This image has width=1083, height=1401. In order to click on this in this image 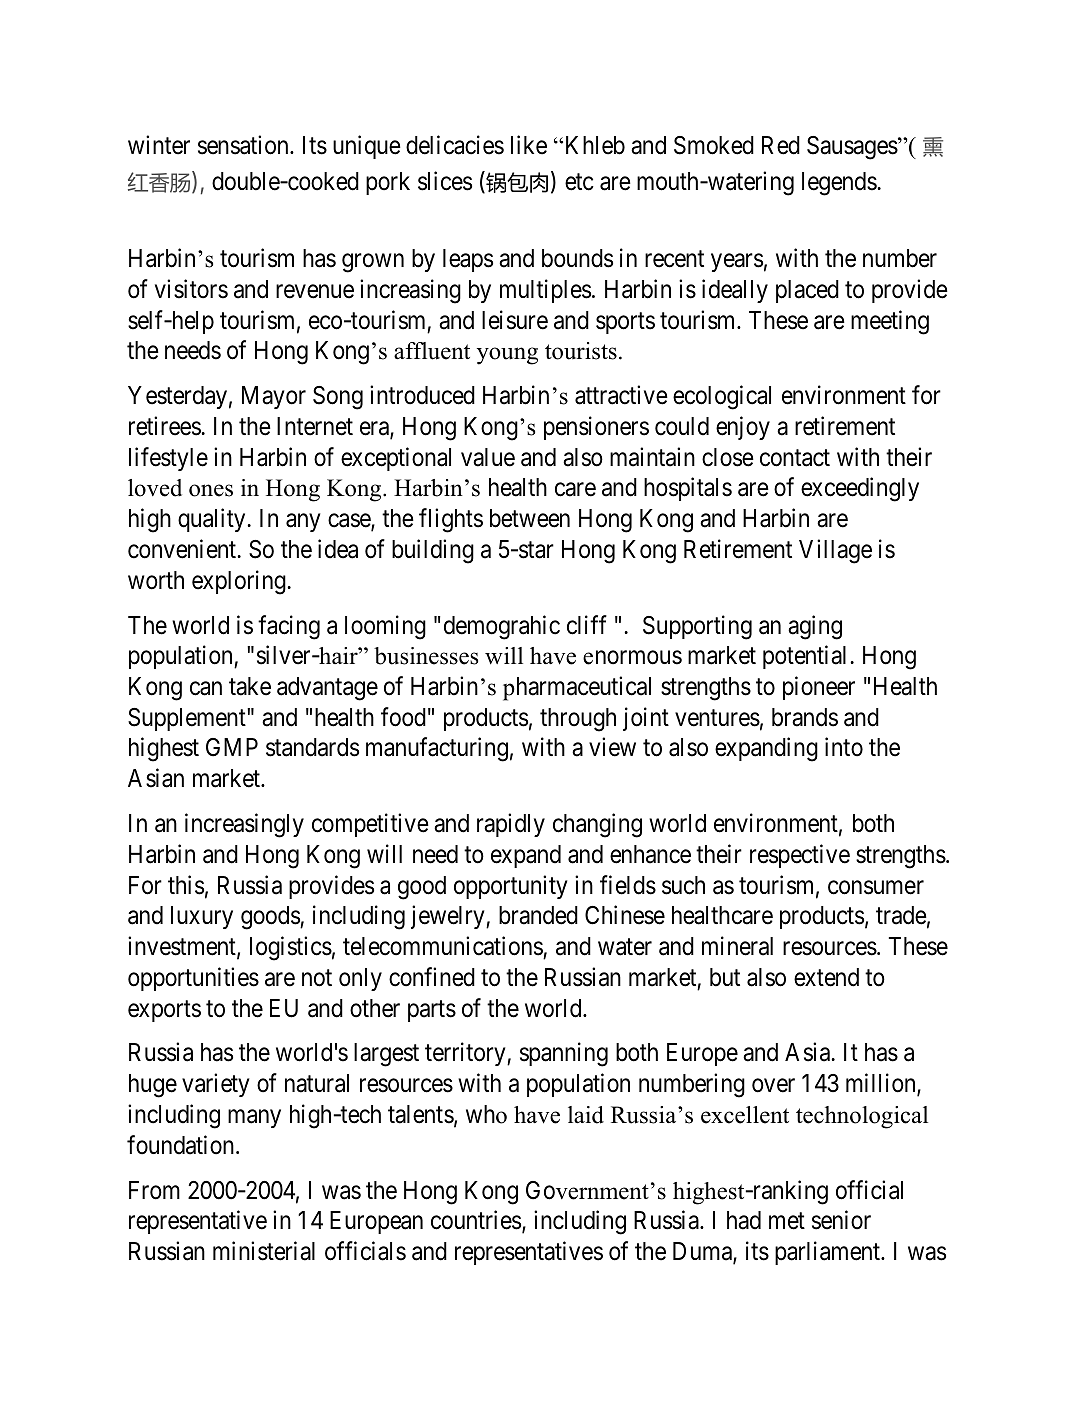, I will do `click(186, 885)`.
